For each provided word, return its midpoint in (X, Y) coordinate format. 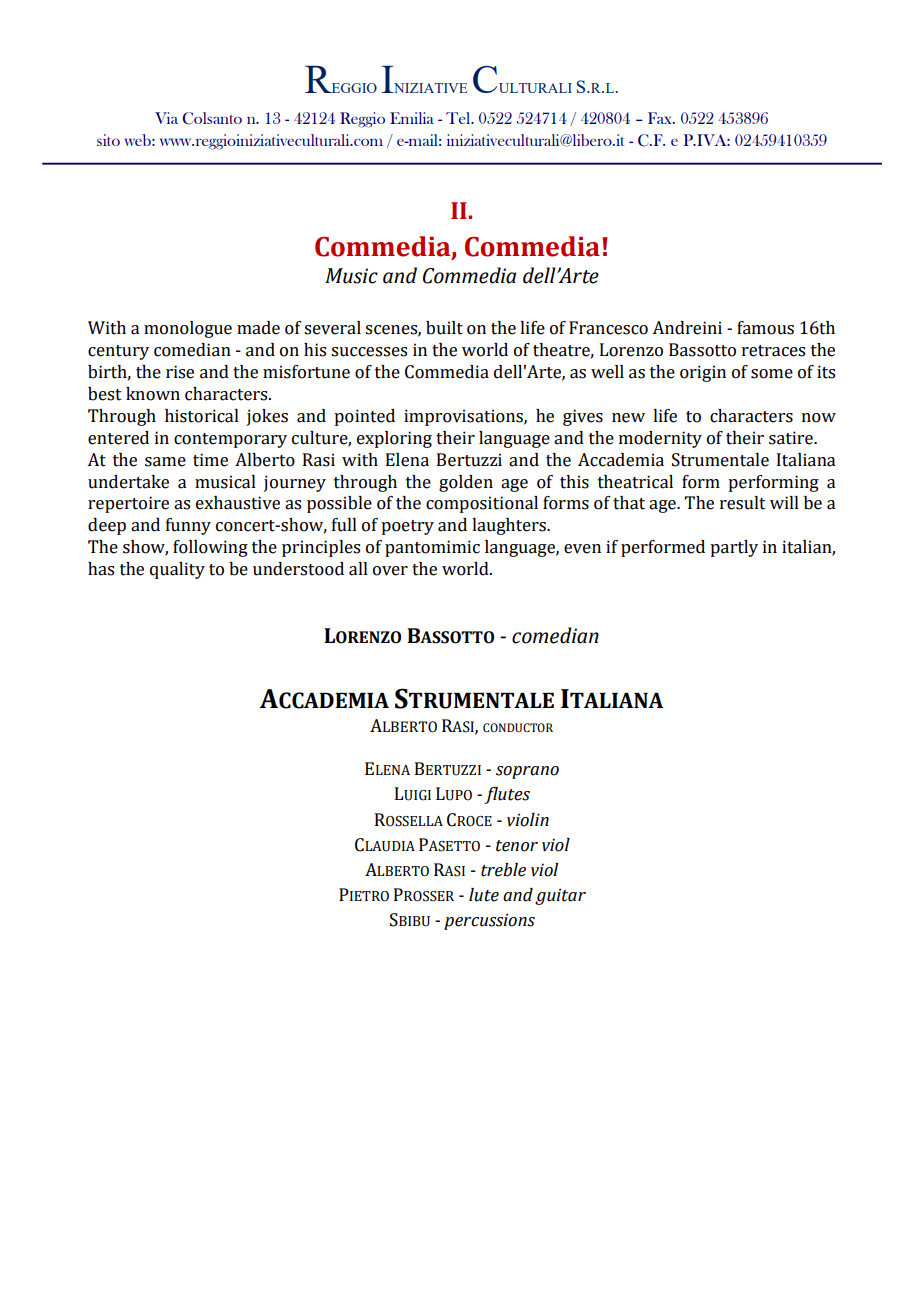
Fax (661, 118)
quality (177, 570)
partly (734, 548)
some (772, 374)
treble (503, 870)
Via (166, 118)
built (444, 328)
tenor (517, 846)
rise (180, 372)
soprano (527, 772)
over (390, 571)
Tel (459, 118)
